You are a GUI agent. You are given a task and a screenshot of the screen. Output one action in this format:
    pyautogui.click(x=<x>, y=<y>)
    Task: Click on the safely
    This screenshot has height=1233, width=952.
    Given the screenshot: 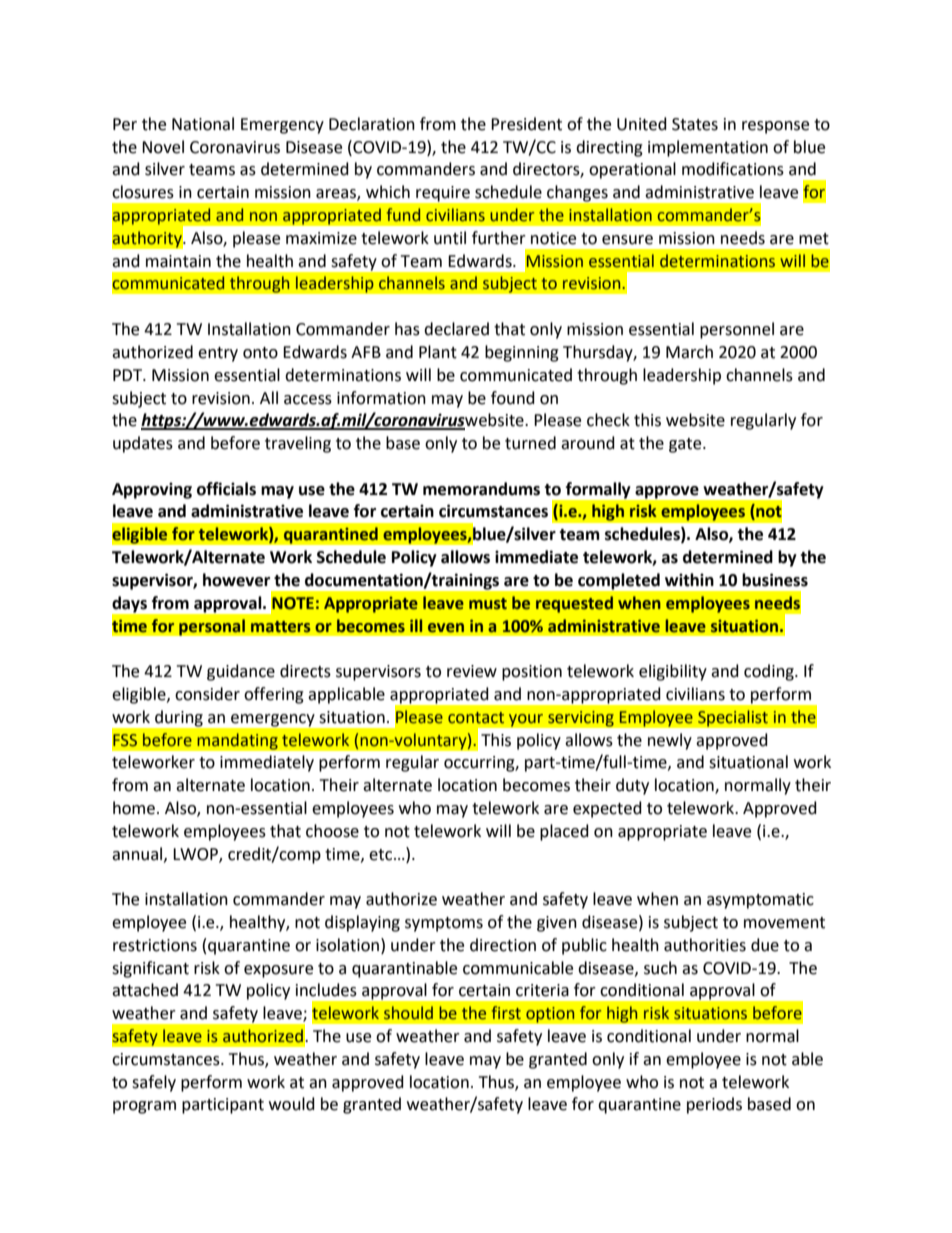 What is the action you would take?
    pyautogui.click(x=154, y=1083)
